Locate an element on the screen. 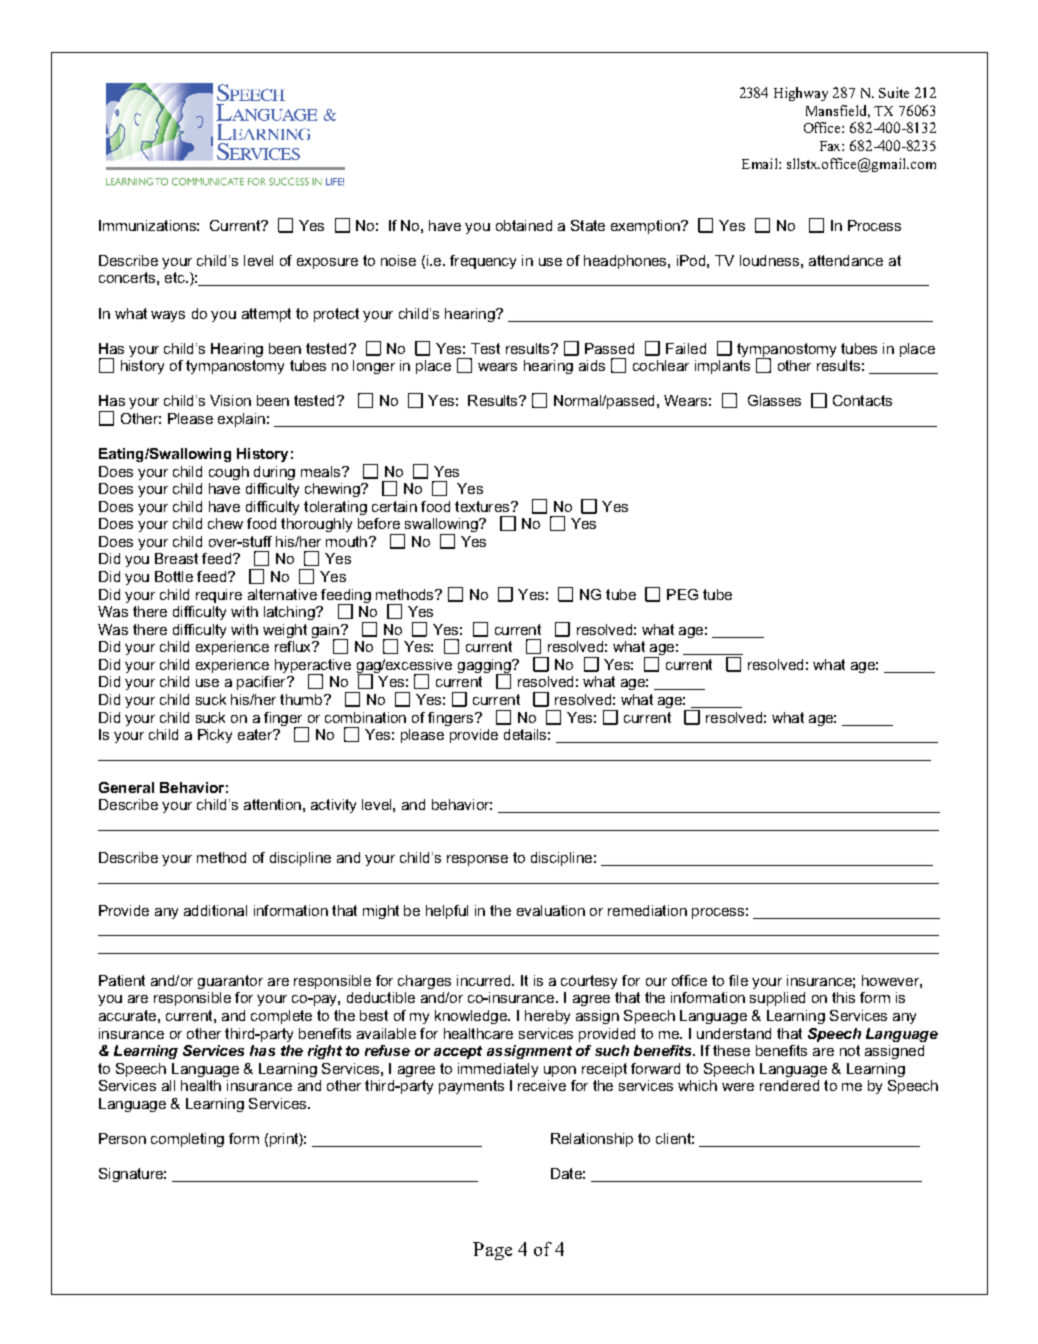  Highway is located at coordinates (801, 94).
